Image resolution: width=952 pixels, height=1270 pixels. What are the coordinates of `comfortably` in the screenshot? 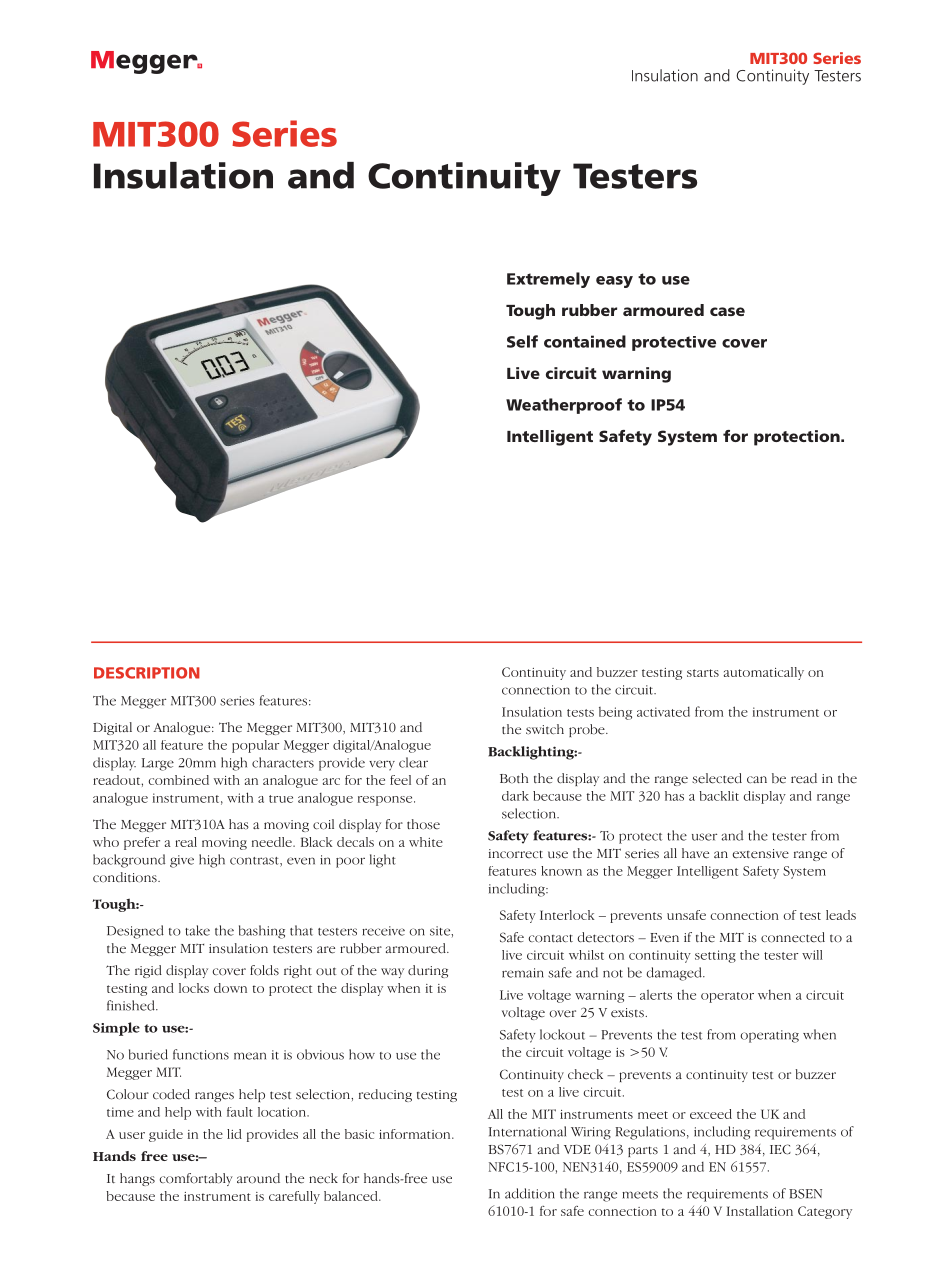 It's located at (196, 1179).
